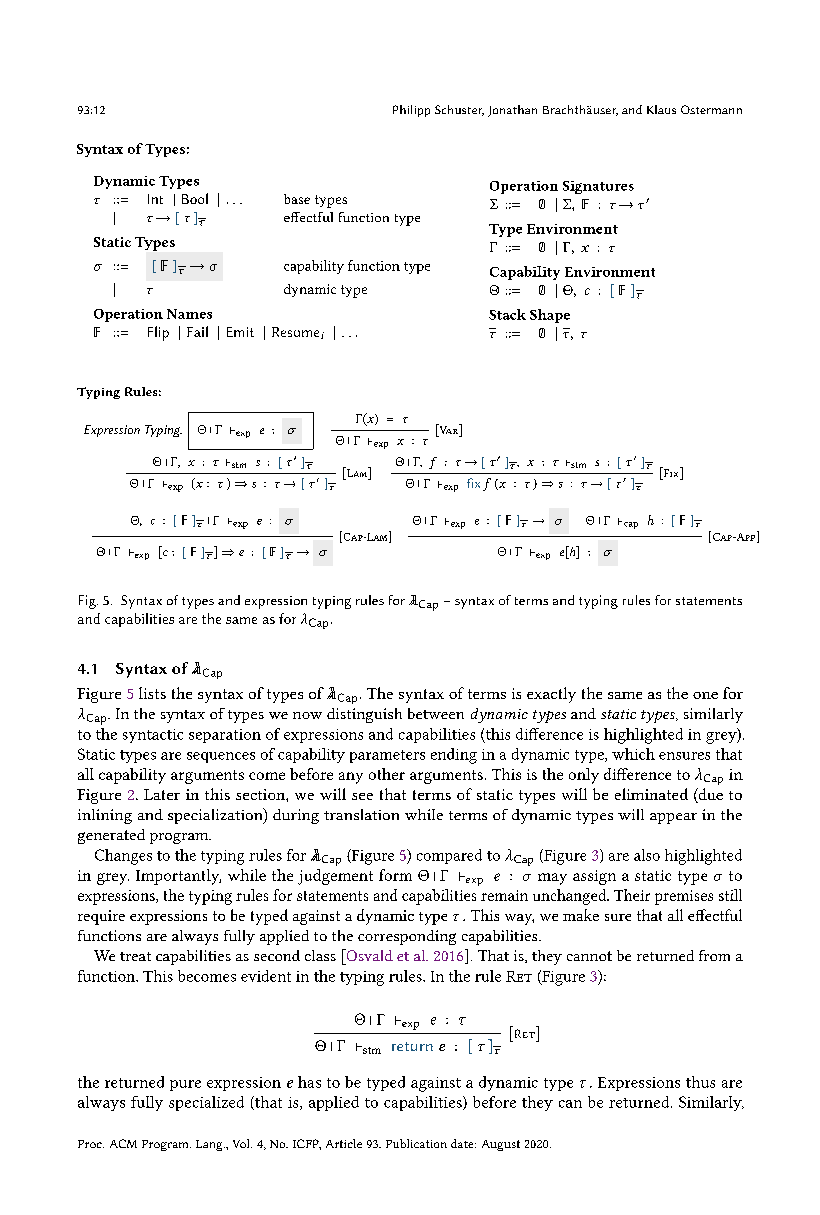 The width and height of the screenshot is (820, 1215). Describe the element at coordinates (647, 855) in the screenshot. I see `also` at that location.
